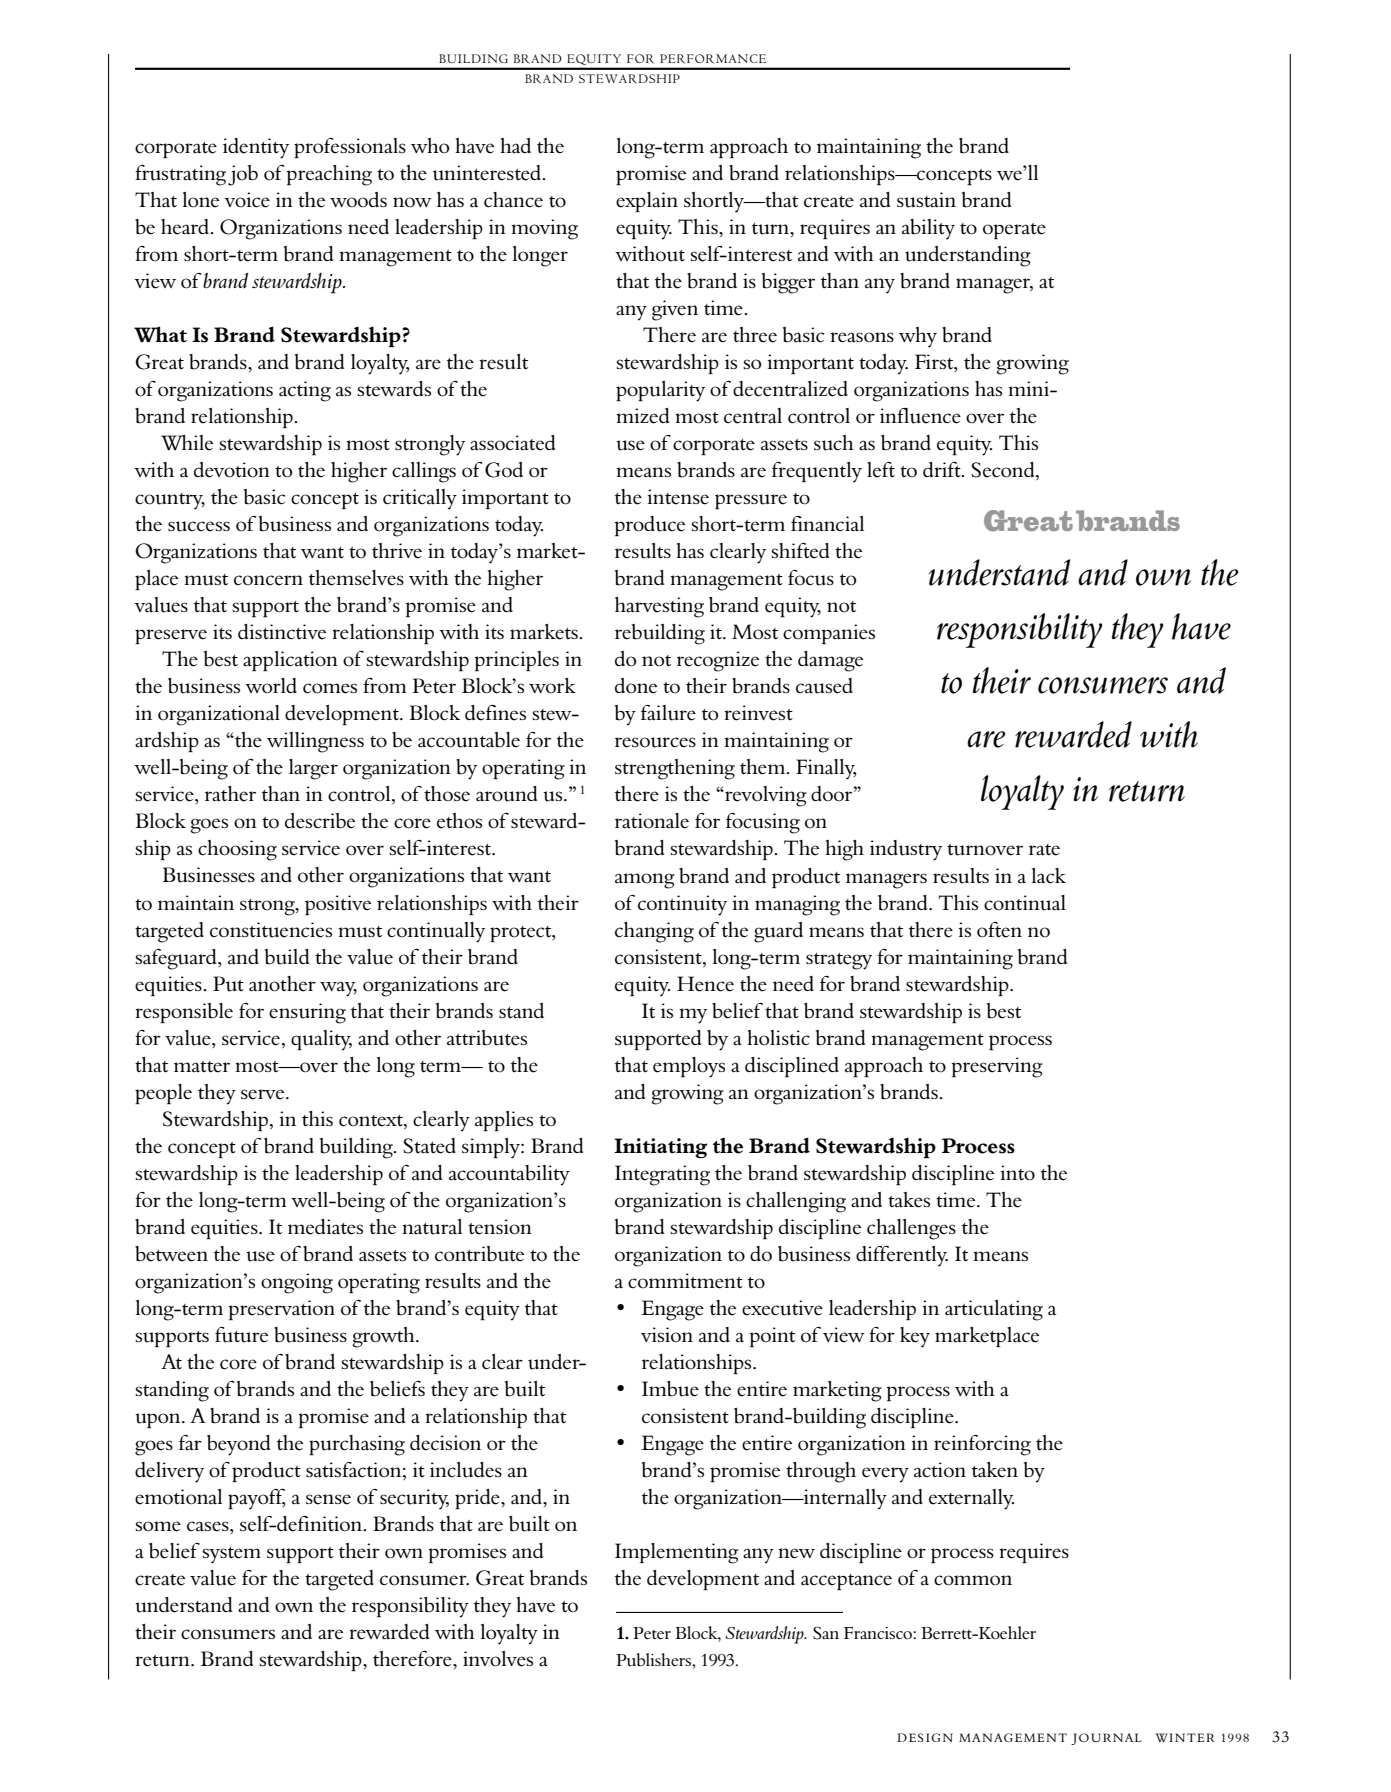  Describe the element at coordinates (1049, 876) in the screenshot. I see `lack` at that location.
